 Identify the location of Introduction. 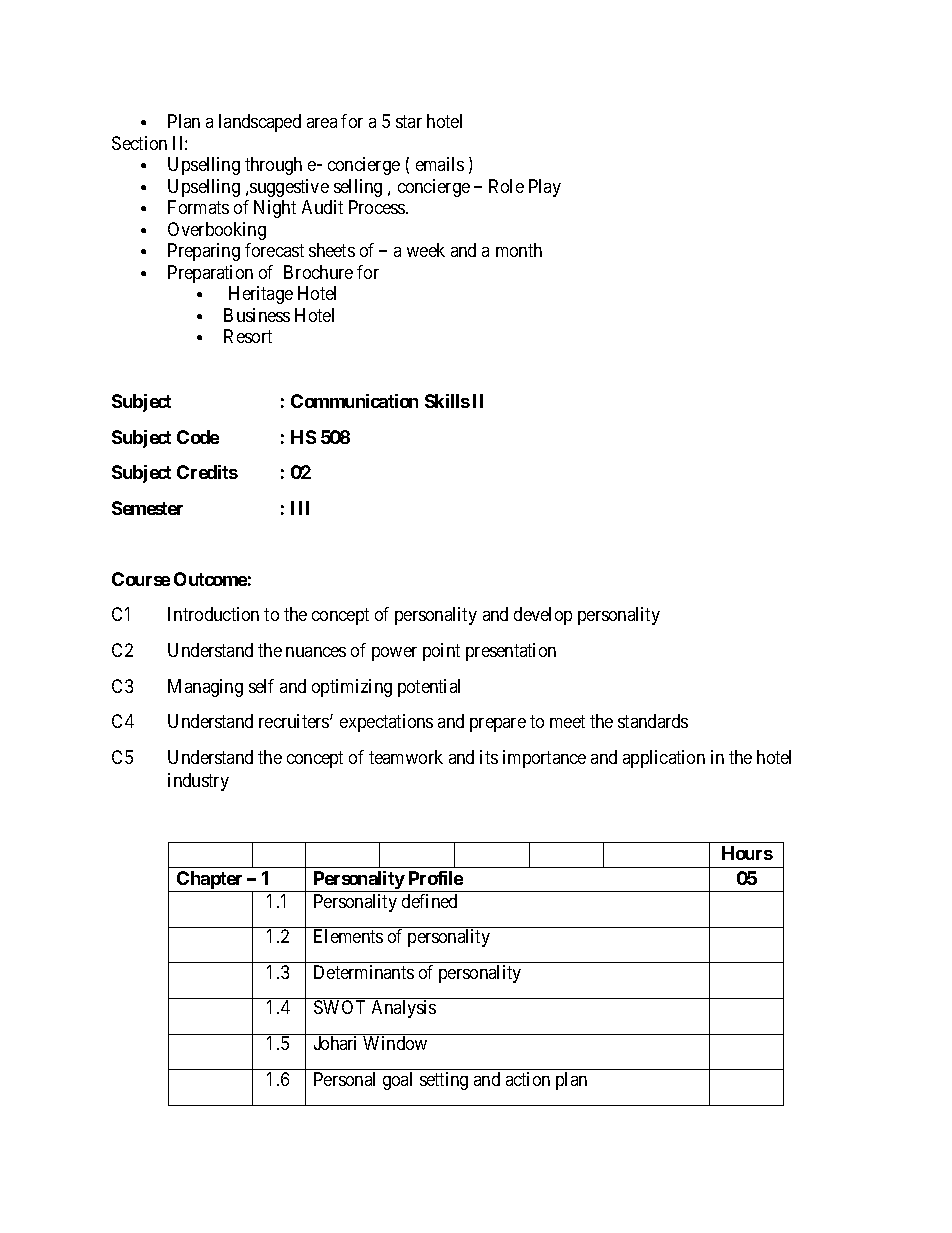
(213, 614).
